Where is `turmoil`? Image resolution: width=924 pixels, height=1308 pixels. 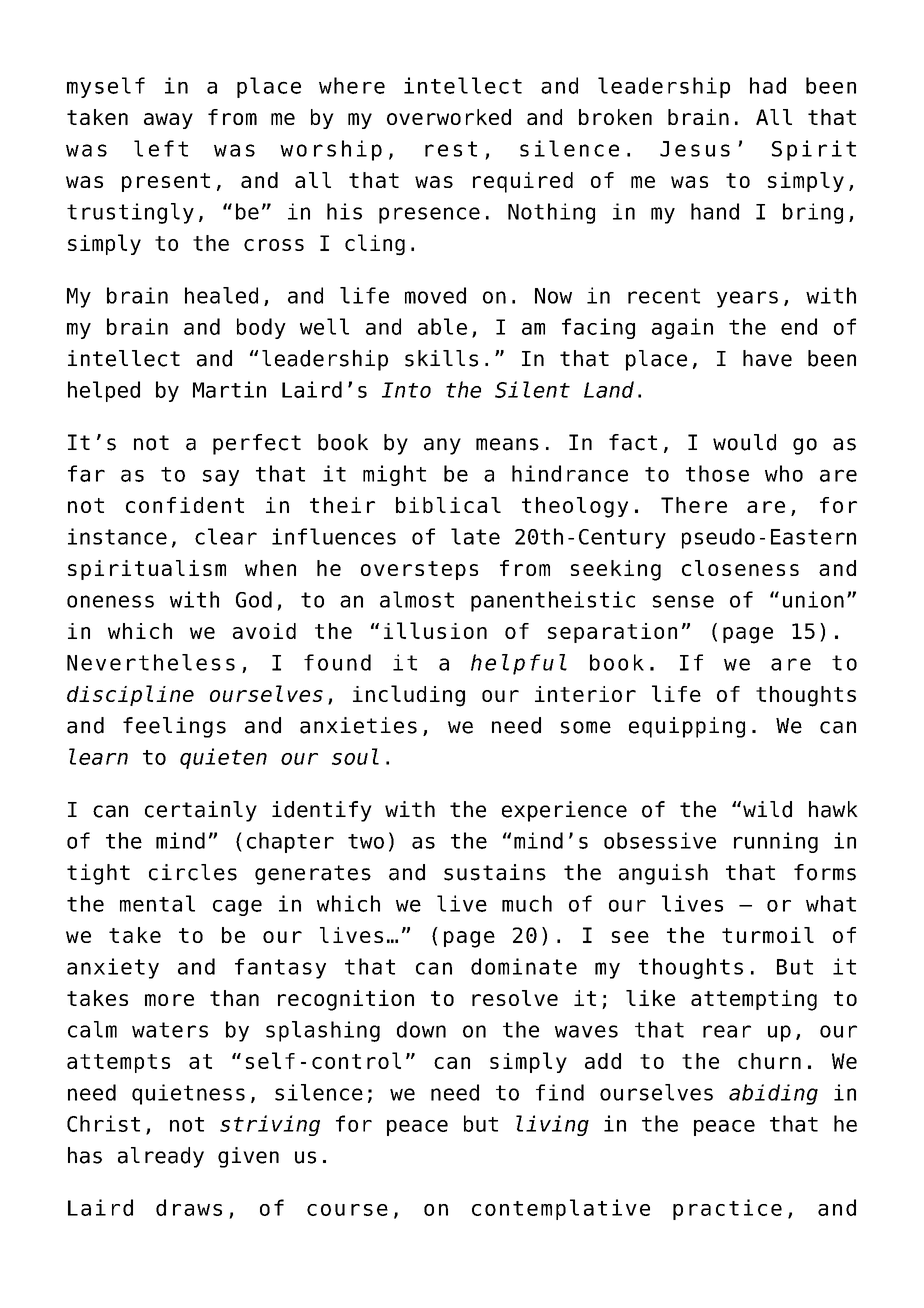
turmoil is located at coordinates (768, 935).
